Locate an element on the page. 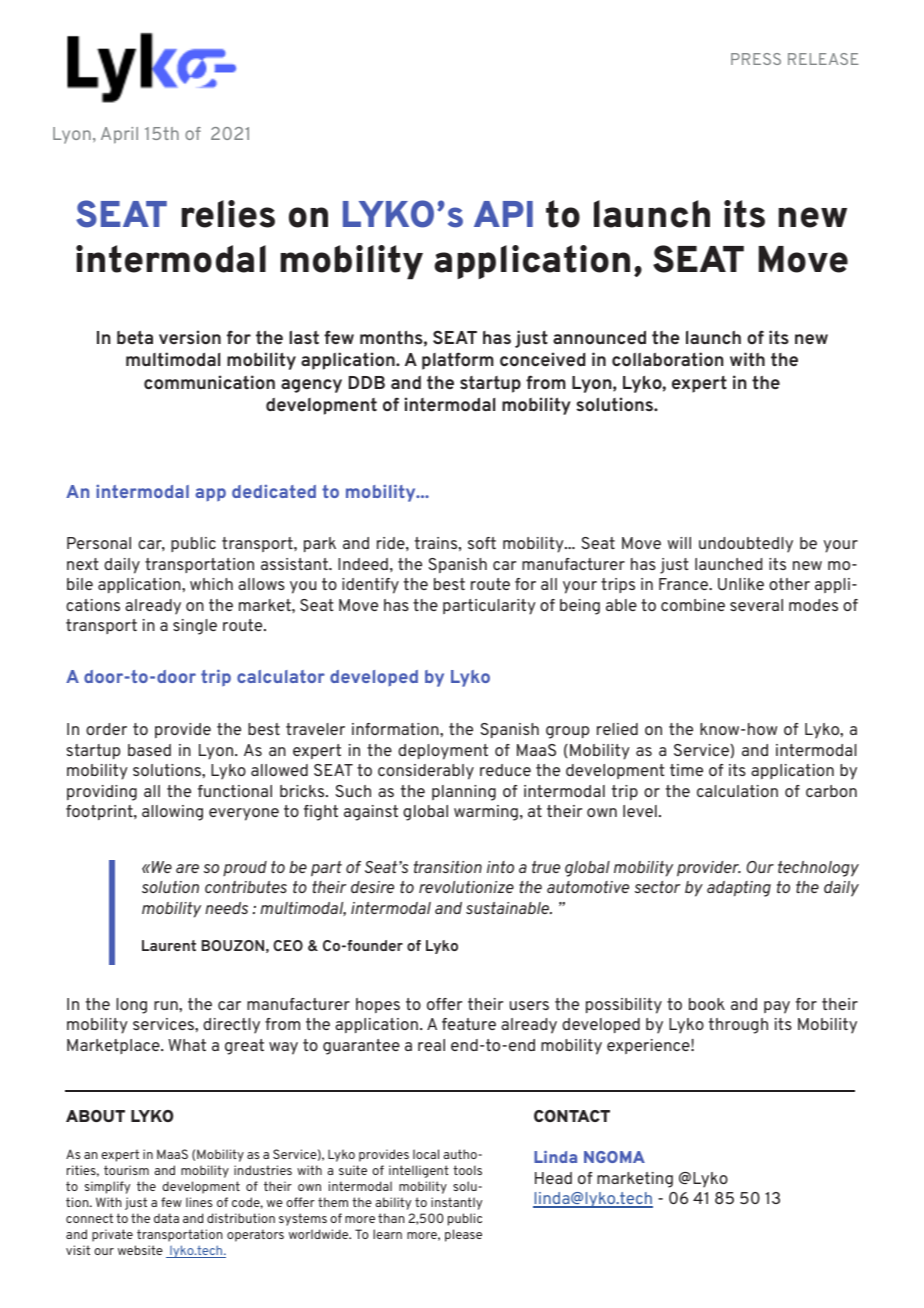 Image resolution: width=924 pixels, height=1308 pixels. PRESS is located at coordinates (756, 59).
